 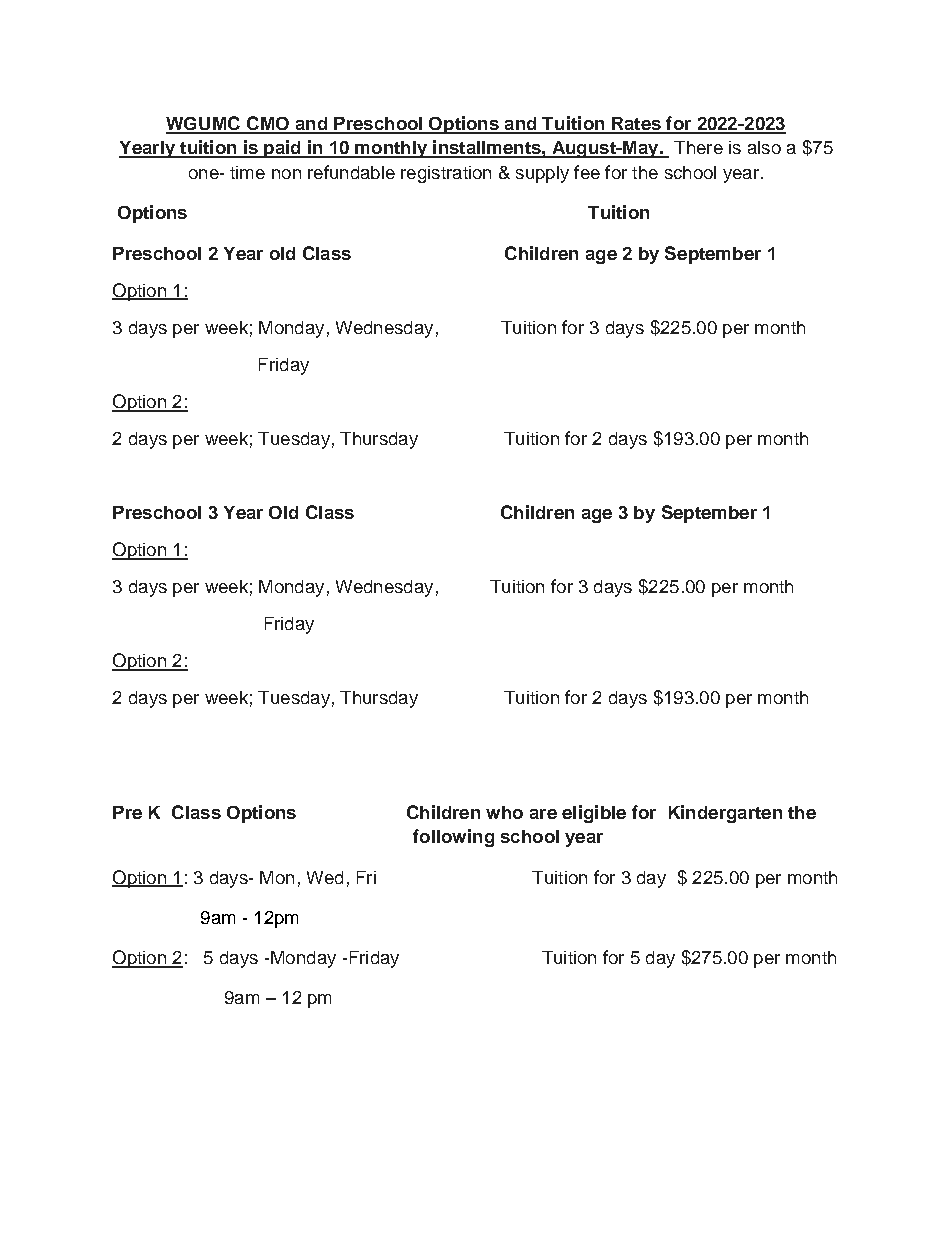 I want to click on registration, so click(x=446, y=174).
